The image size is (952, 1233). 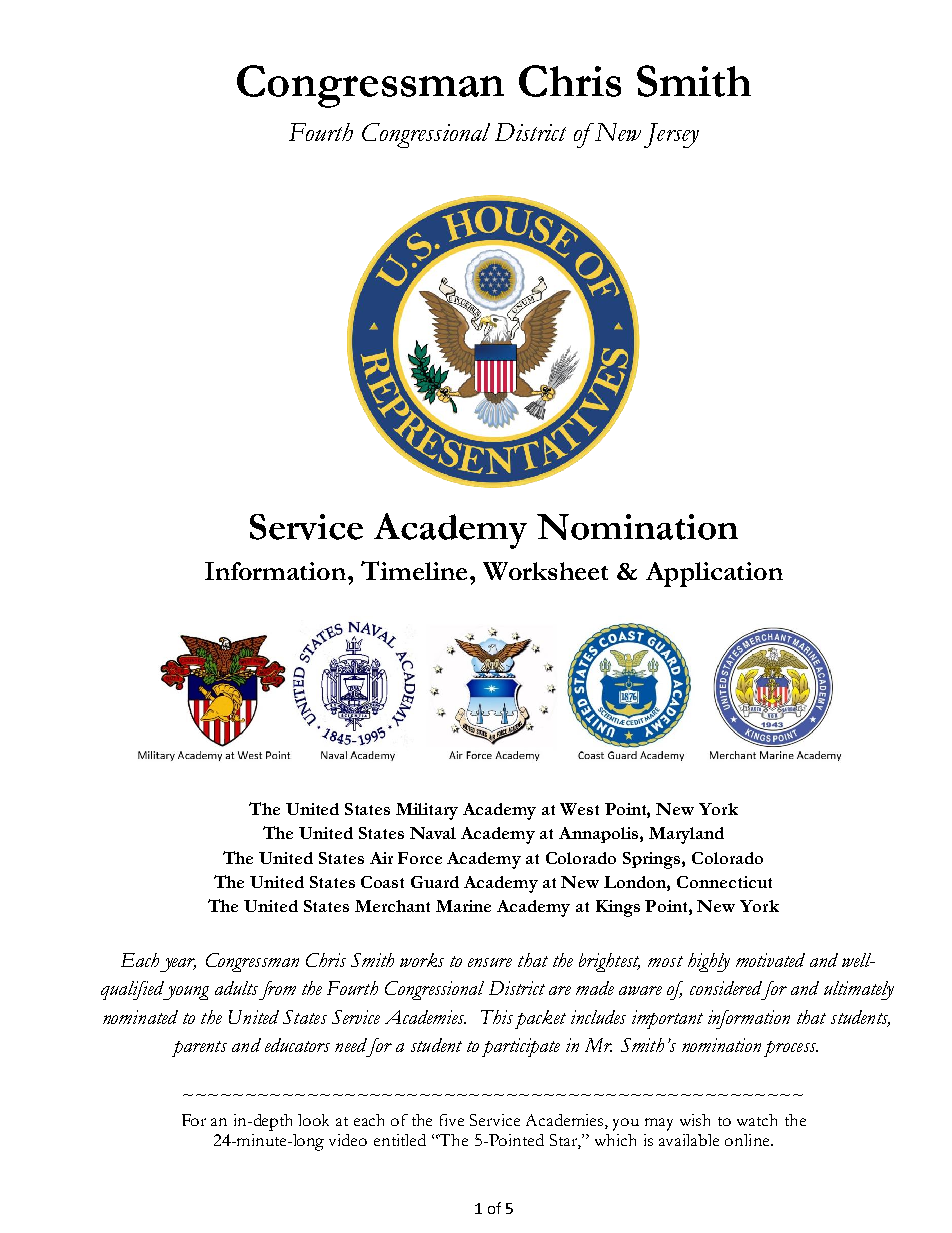 What do you see at coordinates (433, 833) in the page?
I see `Naval` at bounding box center [433, 833].
